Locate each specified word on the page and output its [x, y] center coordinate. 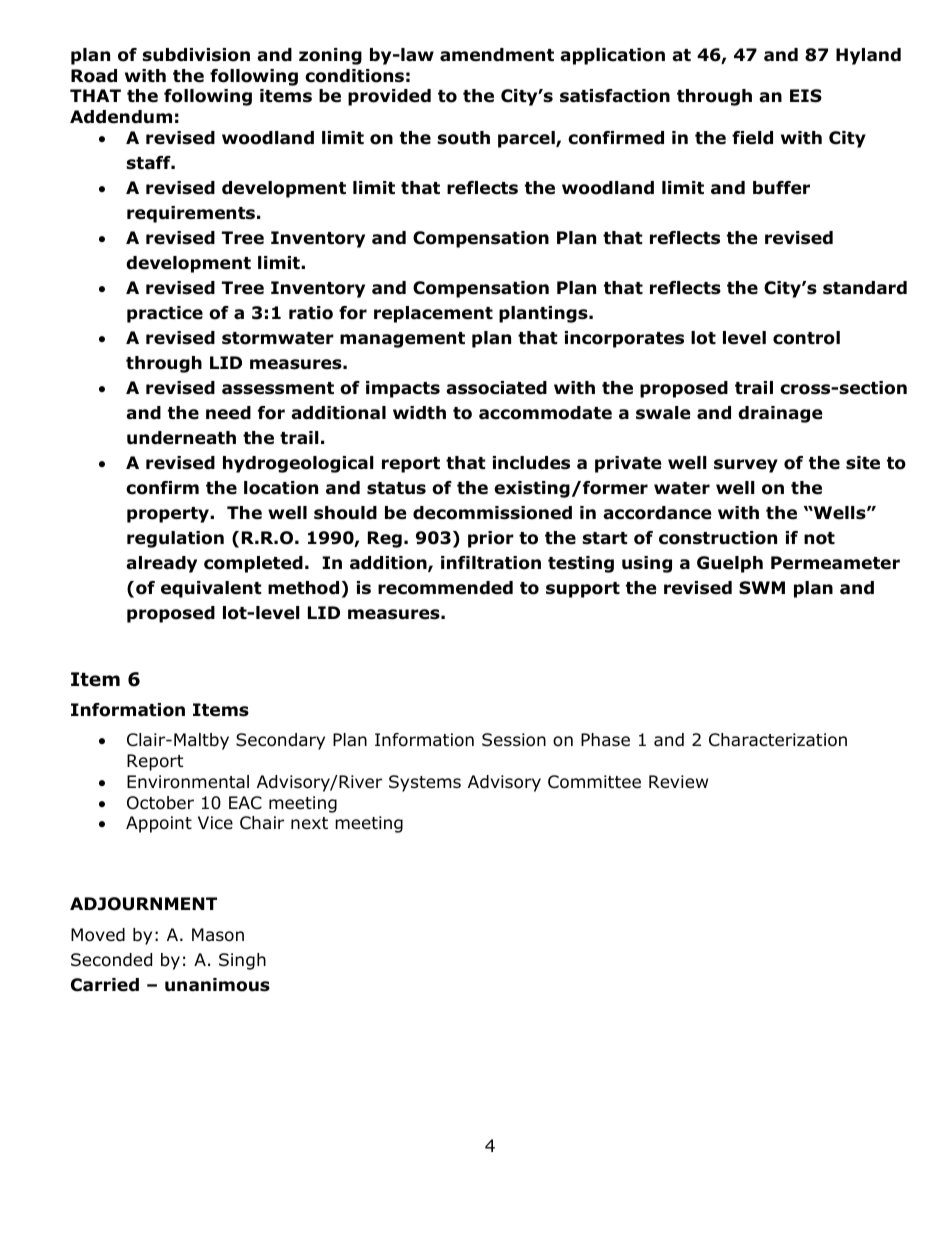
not [819, 538]
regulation [175, 539]
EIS [806, 96]
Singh [242, 961]
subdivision [196, 55]
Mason [218, 935]
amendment [497, 55]
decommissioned [492, 513]
